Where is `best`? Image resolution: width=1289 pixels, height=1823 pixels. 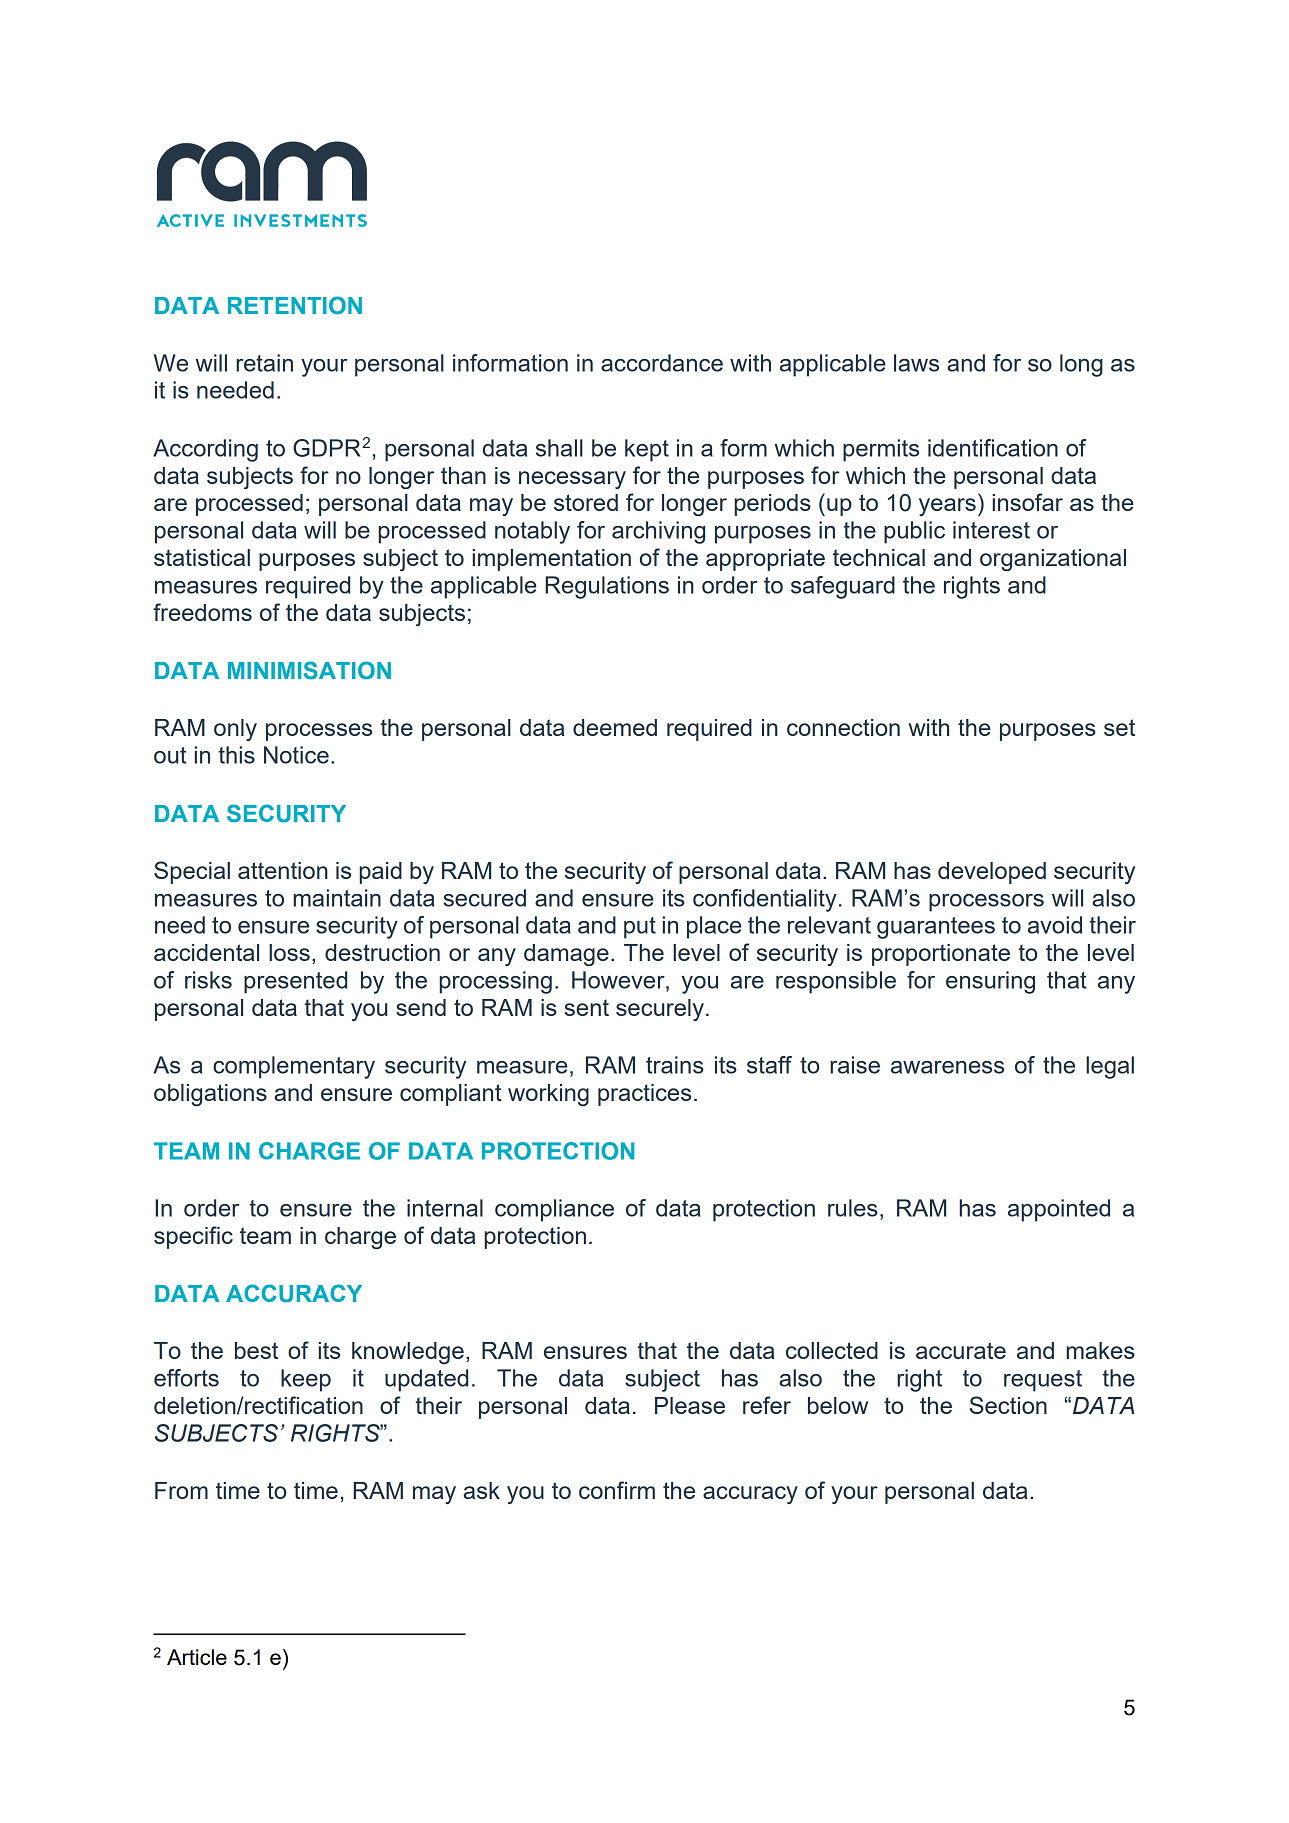
best is located at coordinates (256, 1350).
